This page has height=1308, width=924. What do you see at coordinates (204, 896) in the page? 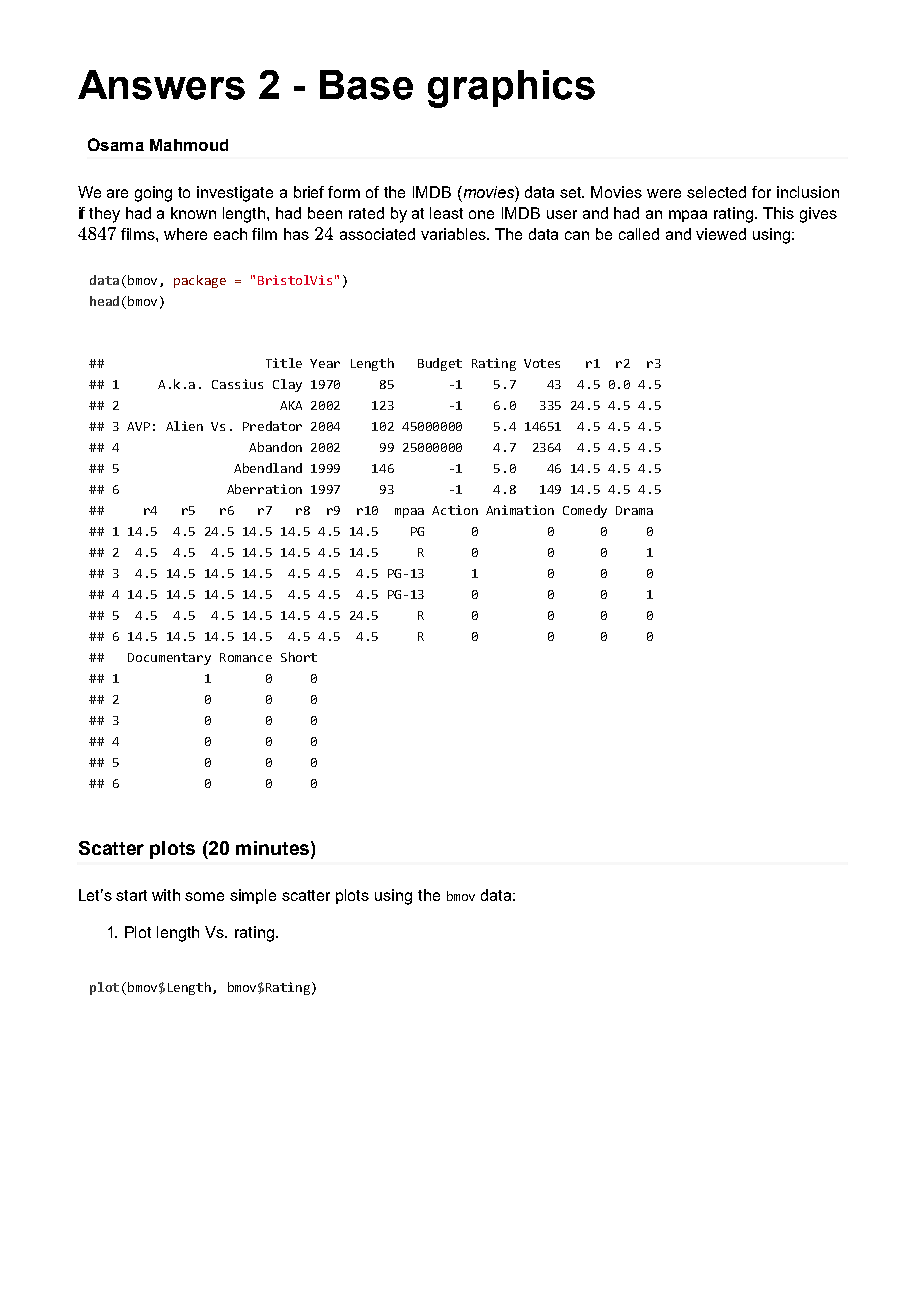
I see `some` at bounding box center [204, 896].
